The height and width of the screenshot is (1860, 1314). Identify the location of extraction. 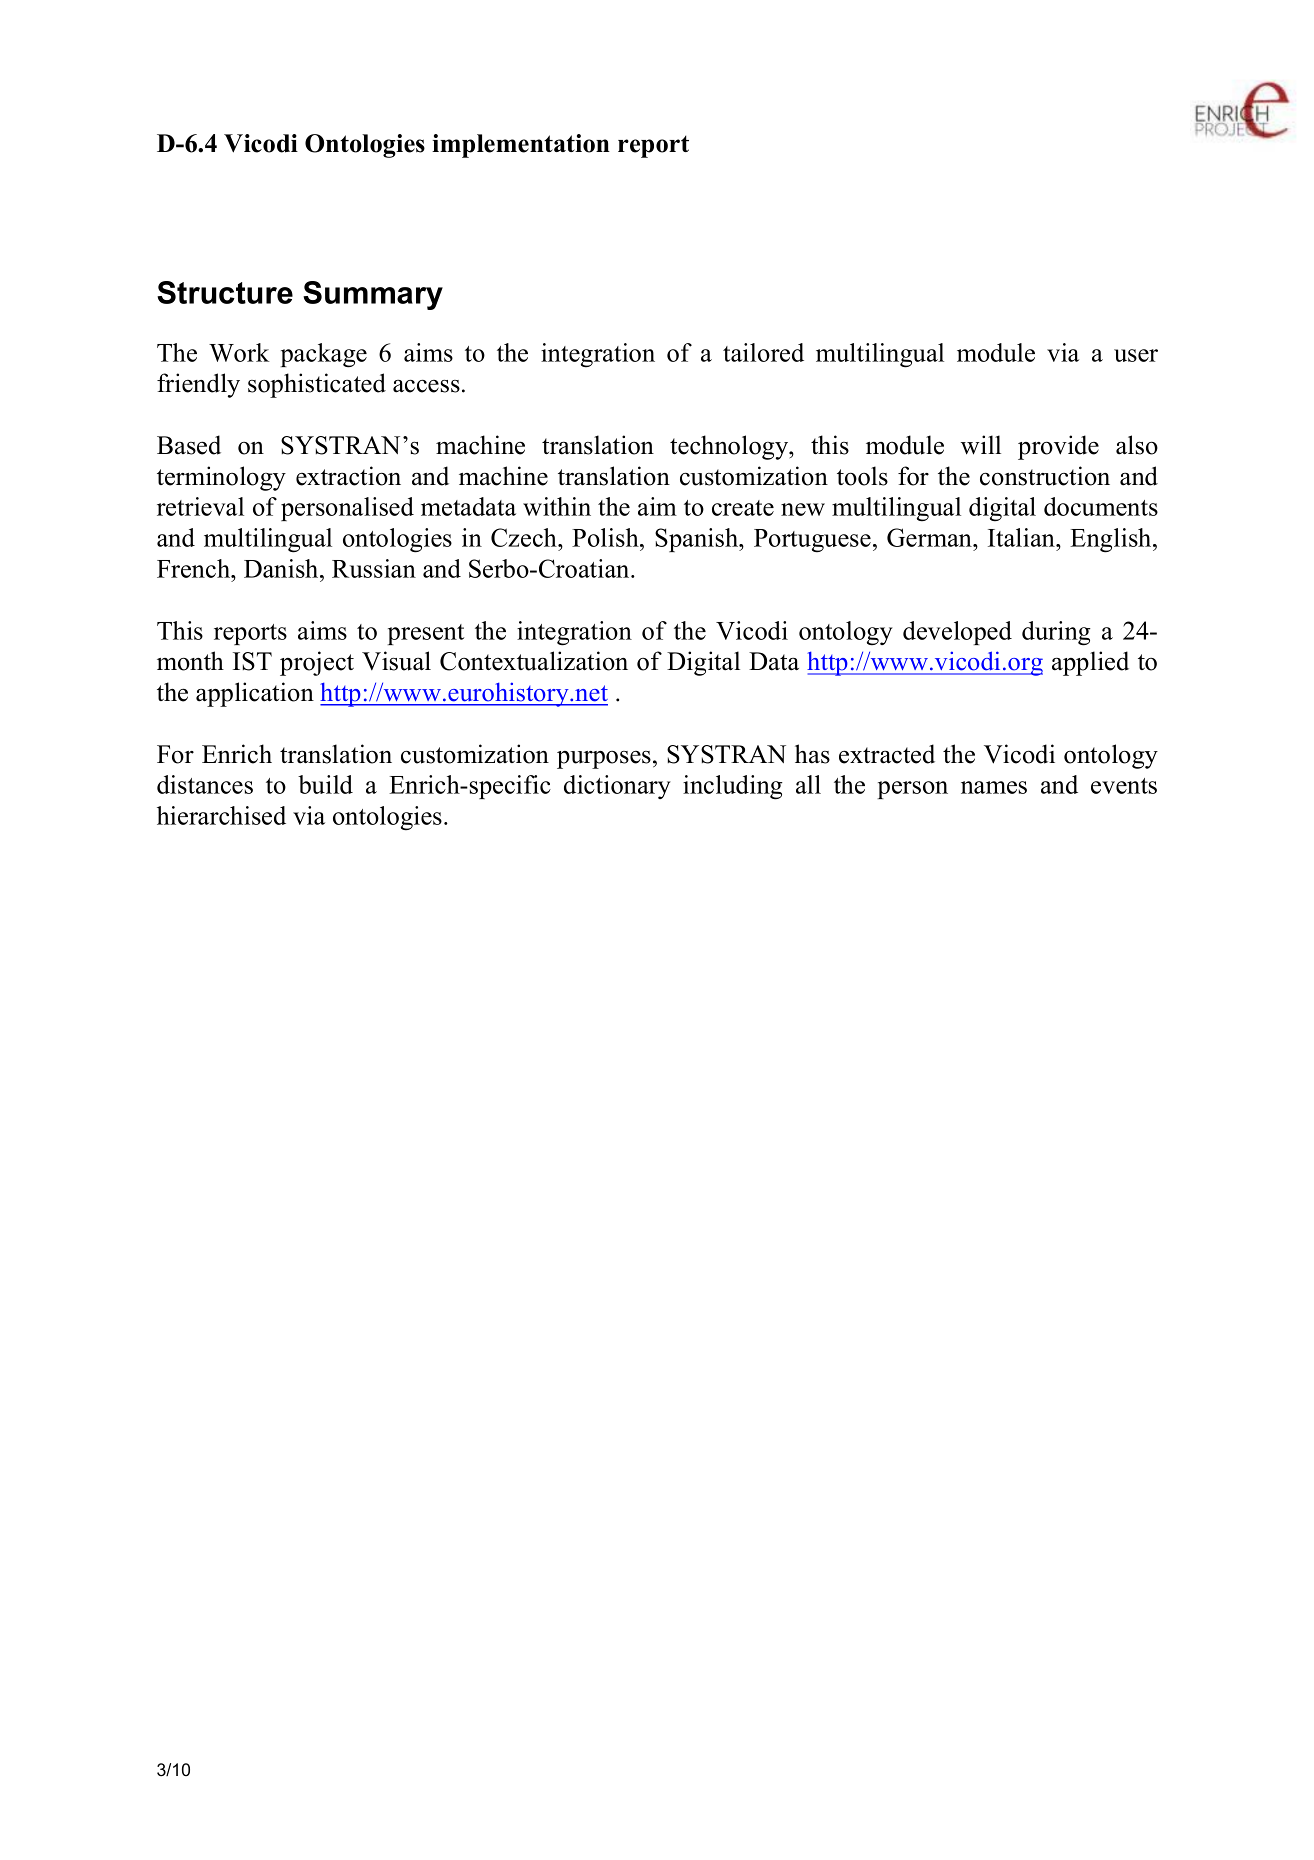
(348, 476).
